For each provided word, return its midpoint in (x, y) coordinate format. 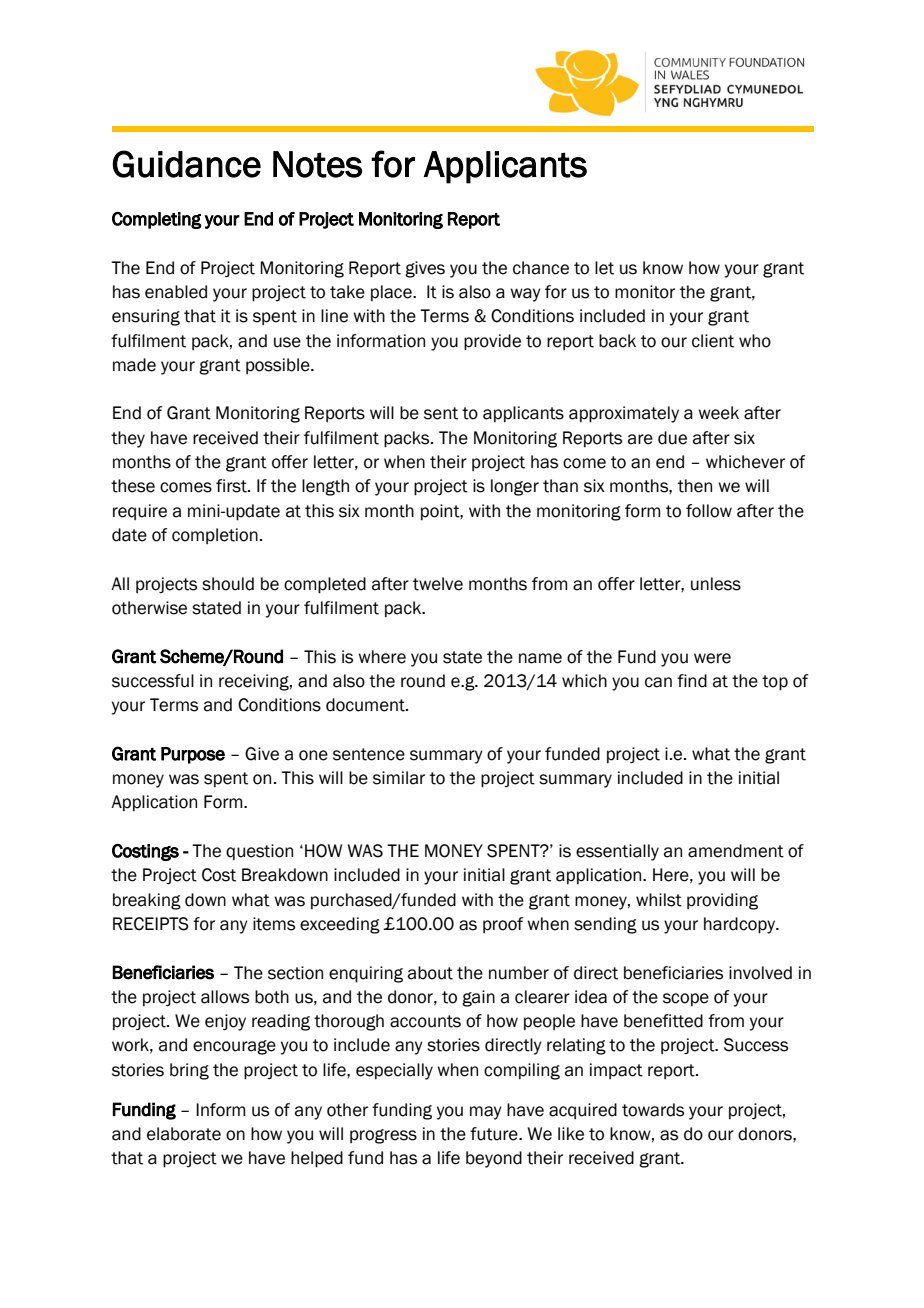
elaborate (184, 1134)
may (486, 1113)
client (713, 341)
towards (653, 1110)
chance (541, 268)
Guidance (186, 164)
